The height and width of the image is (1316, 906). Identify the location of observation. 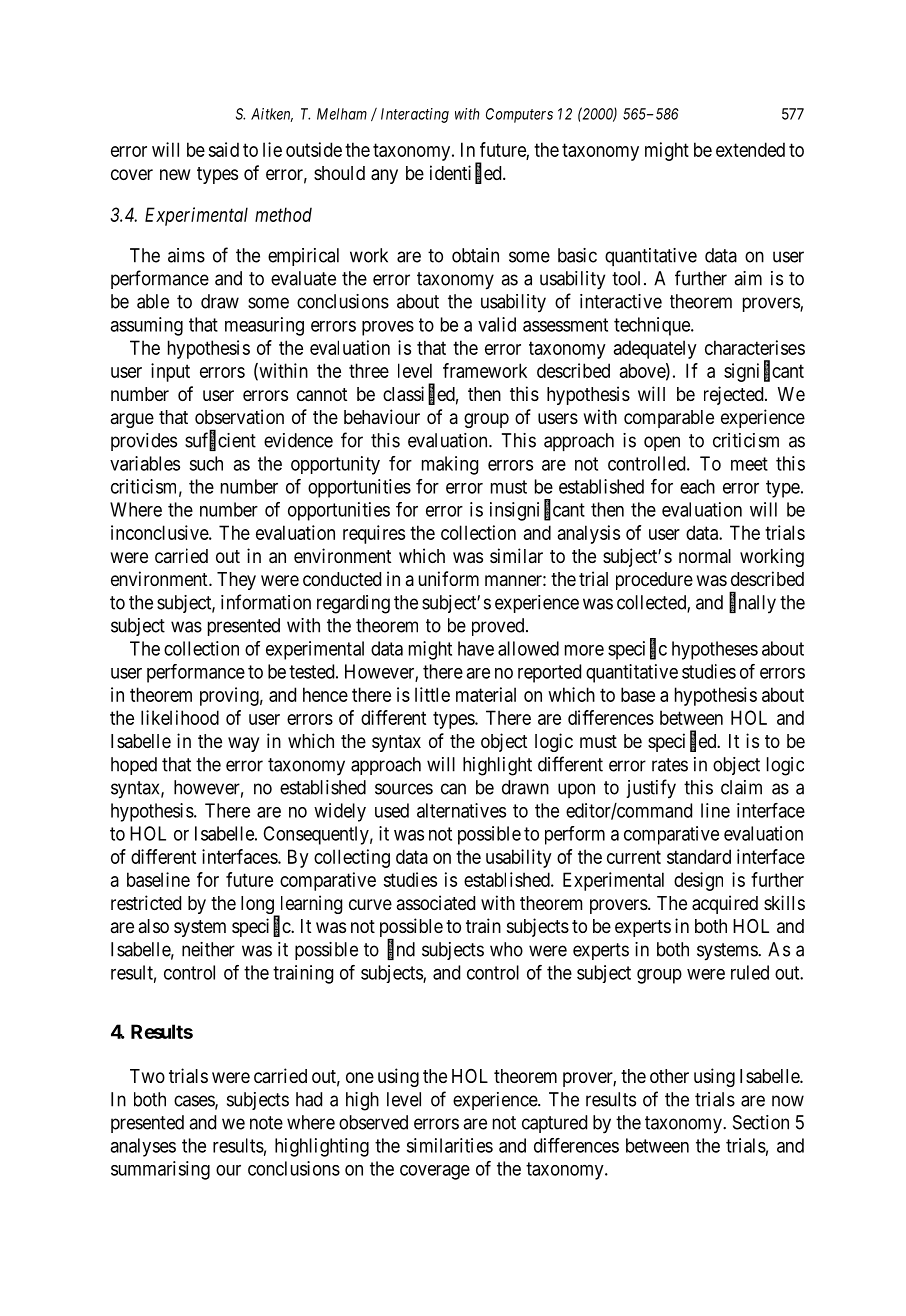
(239, 416).
